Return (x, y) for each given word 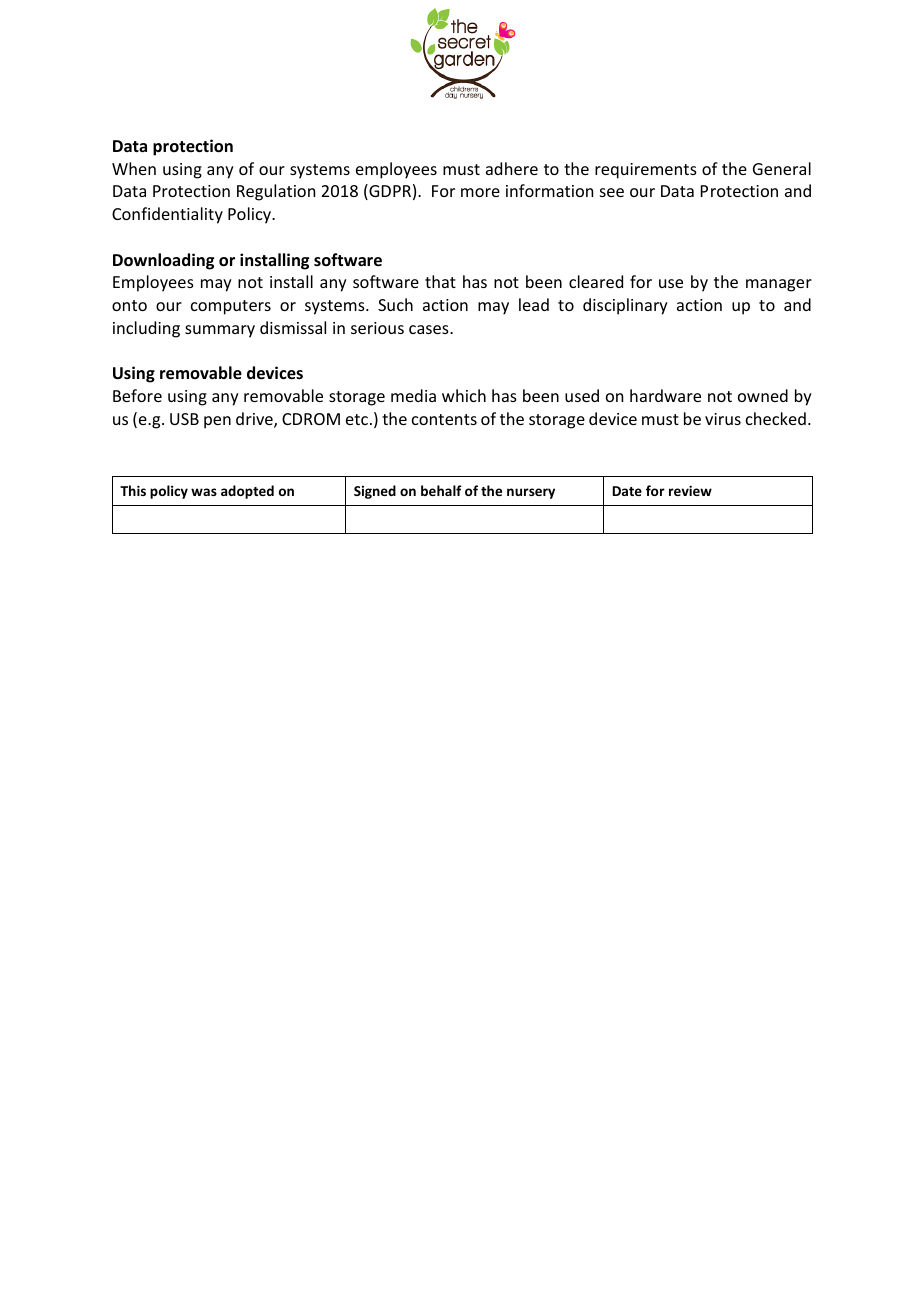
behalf (441, 490)
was (204, 492)
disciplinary (625, 306)
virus (723, 419)
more (480, 192)
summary (220, 331)
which (464, 395)
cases (430, 329)
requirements (646, 171)
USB (184, 419)
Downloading (163, 261)
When (134, 168)
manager (779, 285)
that (440, 281)
